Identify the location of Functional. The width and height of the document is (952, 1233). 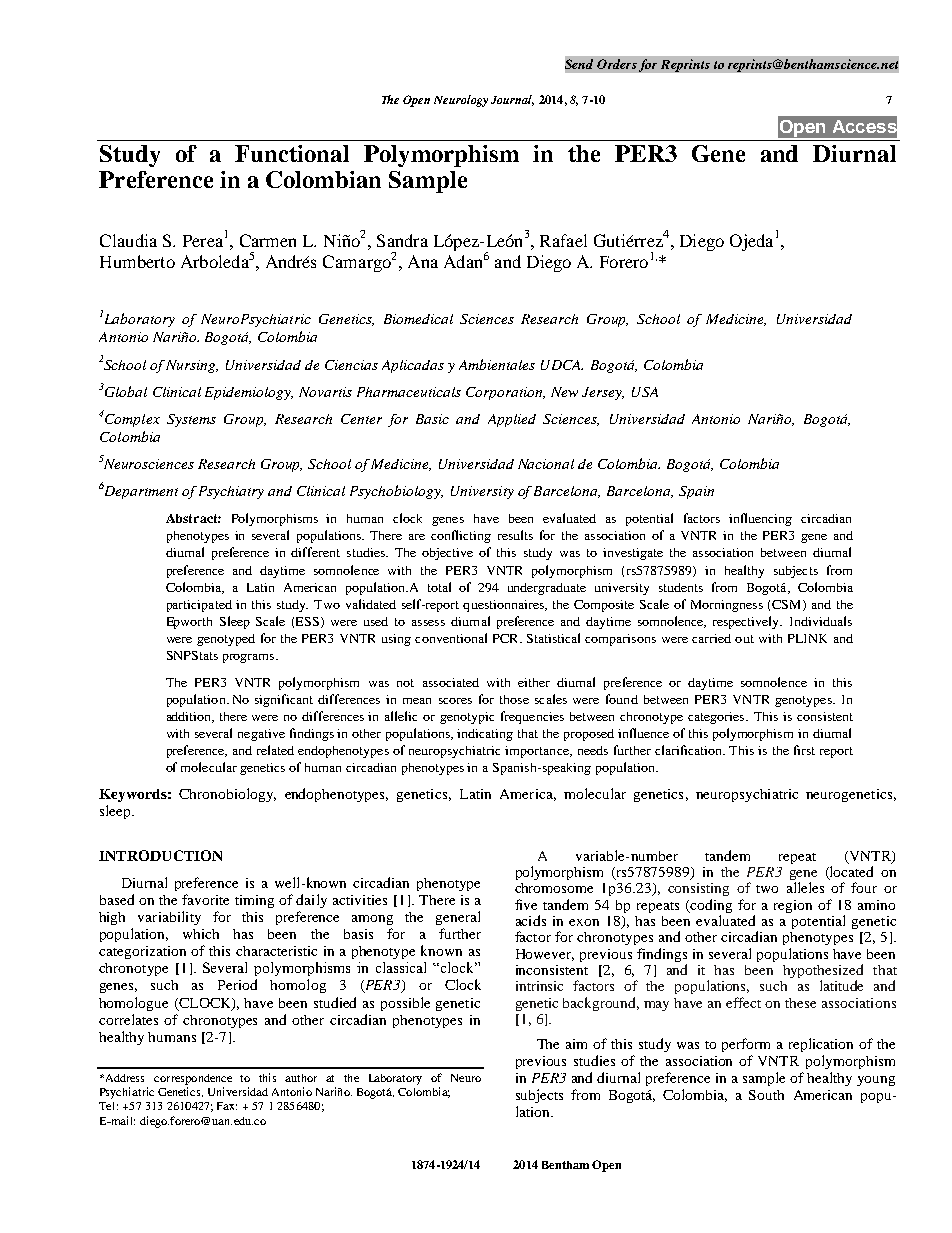
(292, 153).
